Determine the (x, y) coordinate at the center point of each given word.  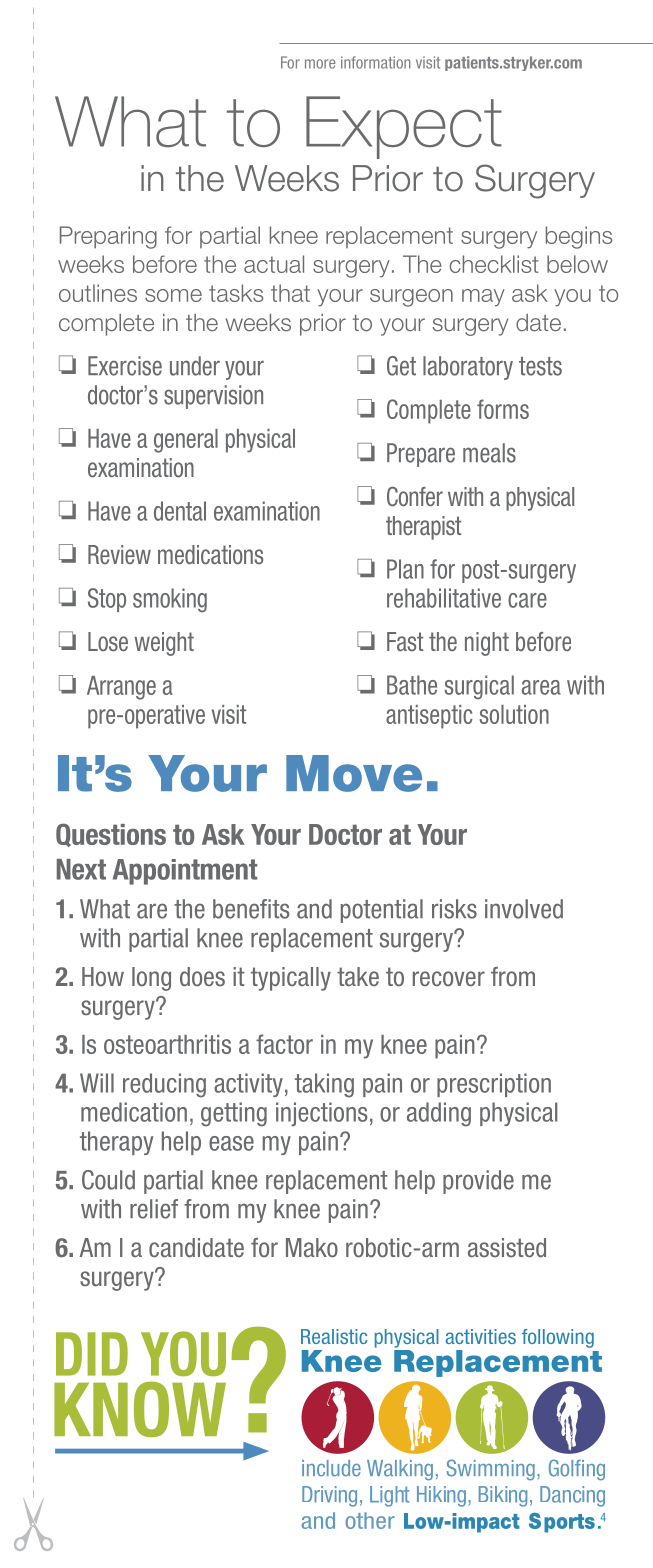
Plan (405, 569)
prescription (494, 1085)
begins (579, 237)
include (331, 1468)
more (320, 64)
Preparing (108, 237)
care (527, 600)
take (358, 976)
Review (119, 554)
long (151, 979)
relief (154, 1209)
